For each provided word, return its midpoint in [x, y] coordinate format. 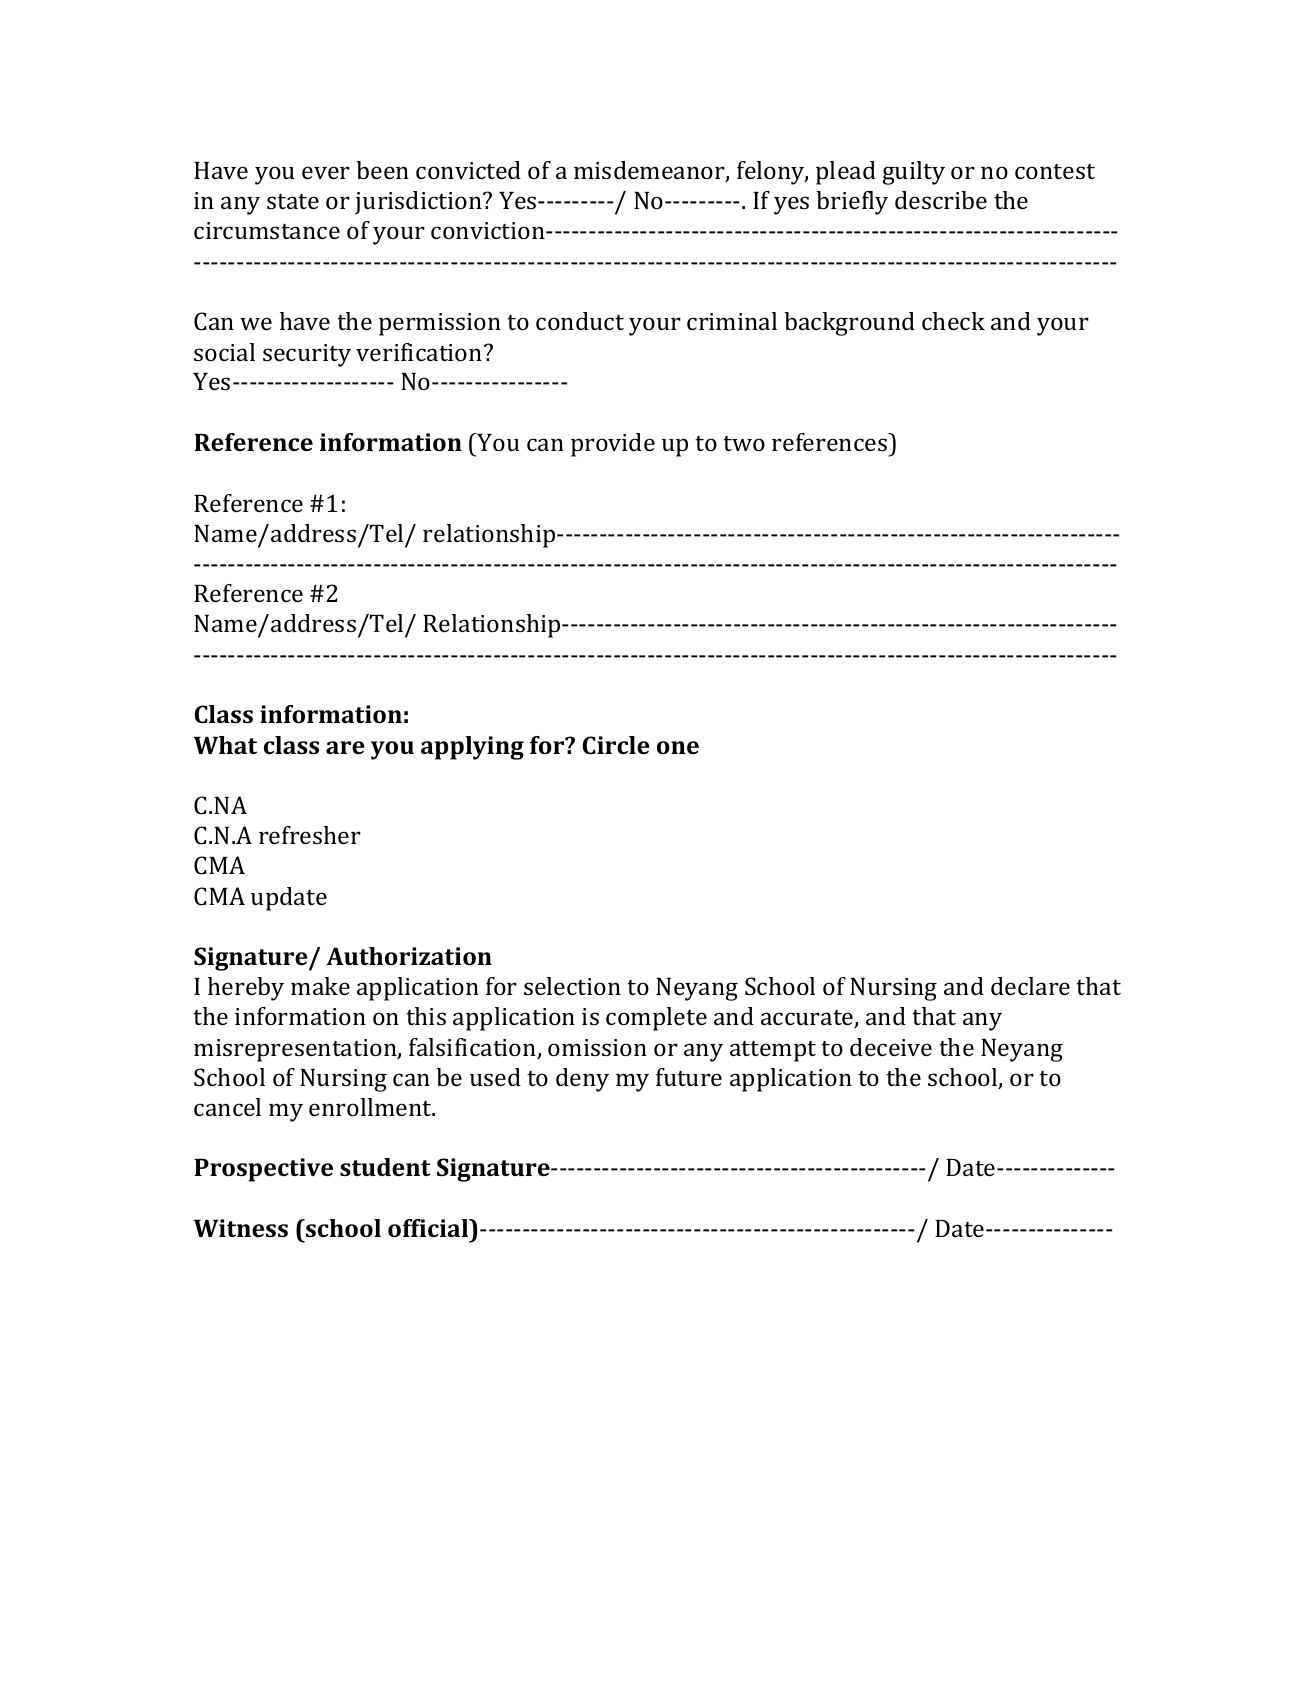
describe [941, 200]
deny [582, 1080]
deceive [891, 1047]
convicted [468, 170]
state [293, 201]
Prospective [263, 1170]
